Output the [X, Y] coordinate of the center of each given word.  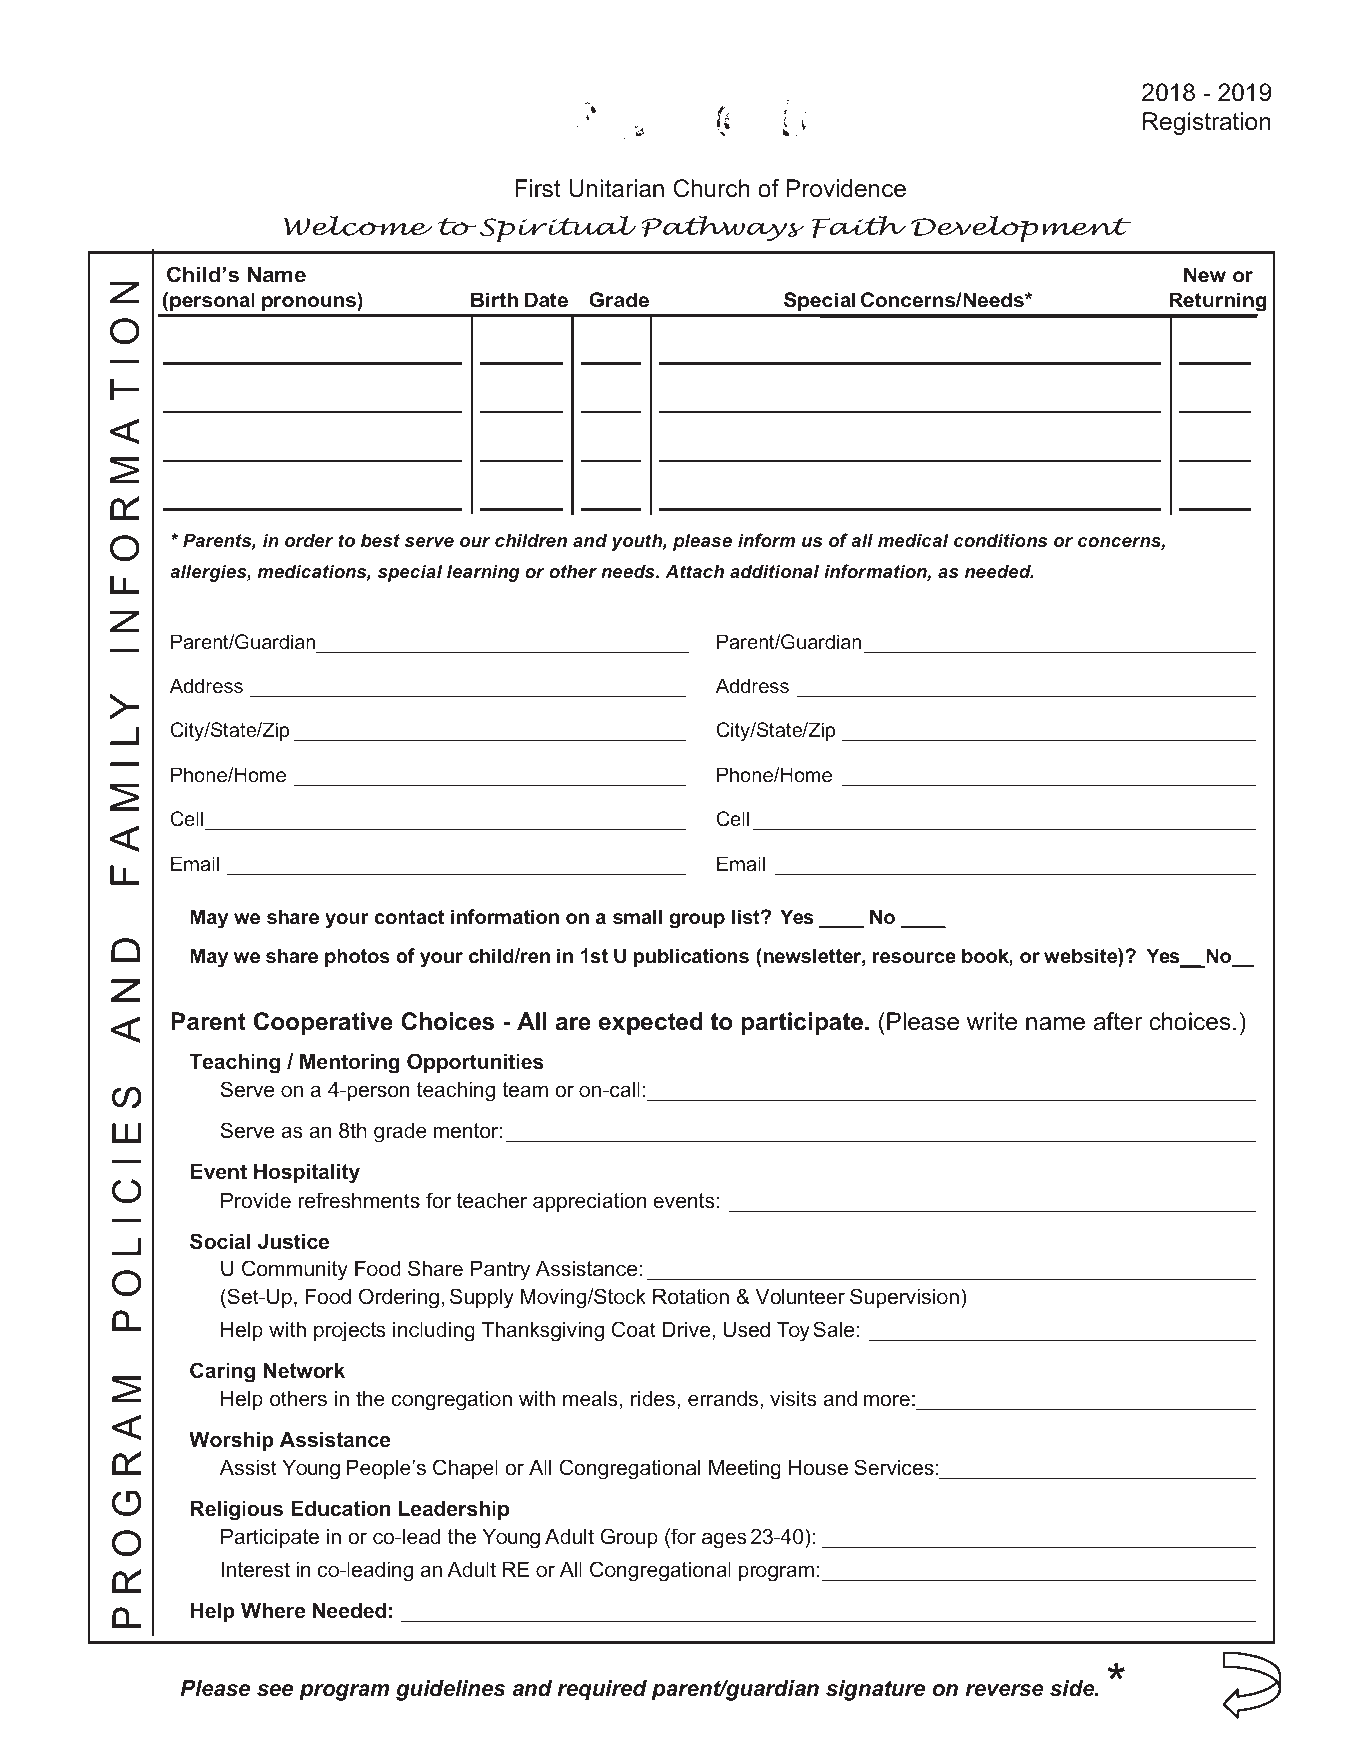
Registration [1207, 123]
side [1073, 1688]
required [602, 1690]
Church [711, 188]
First [538, 188]
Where [273, 1610]
